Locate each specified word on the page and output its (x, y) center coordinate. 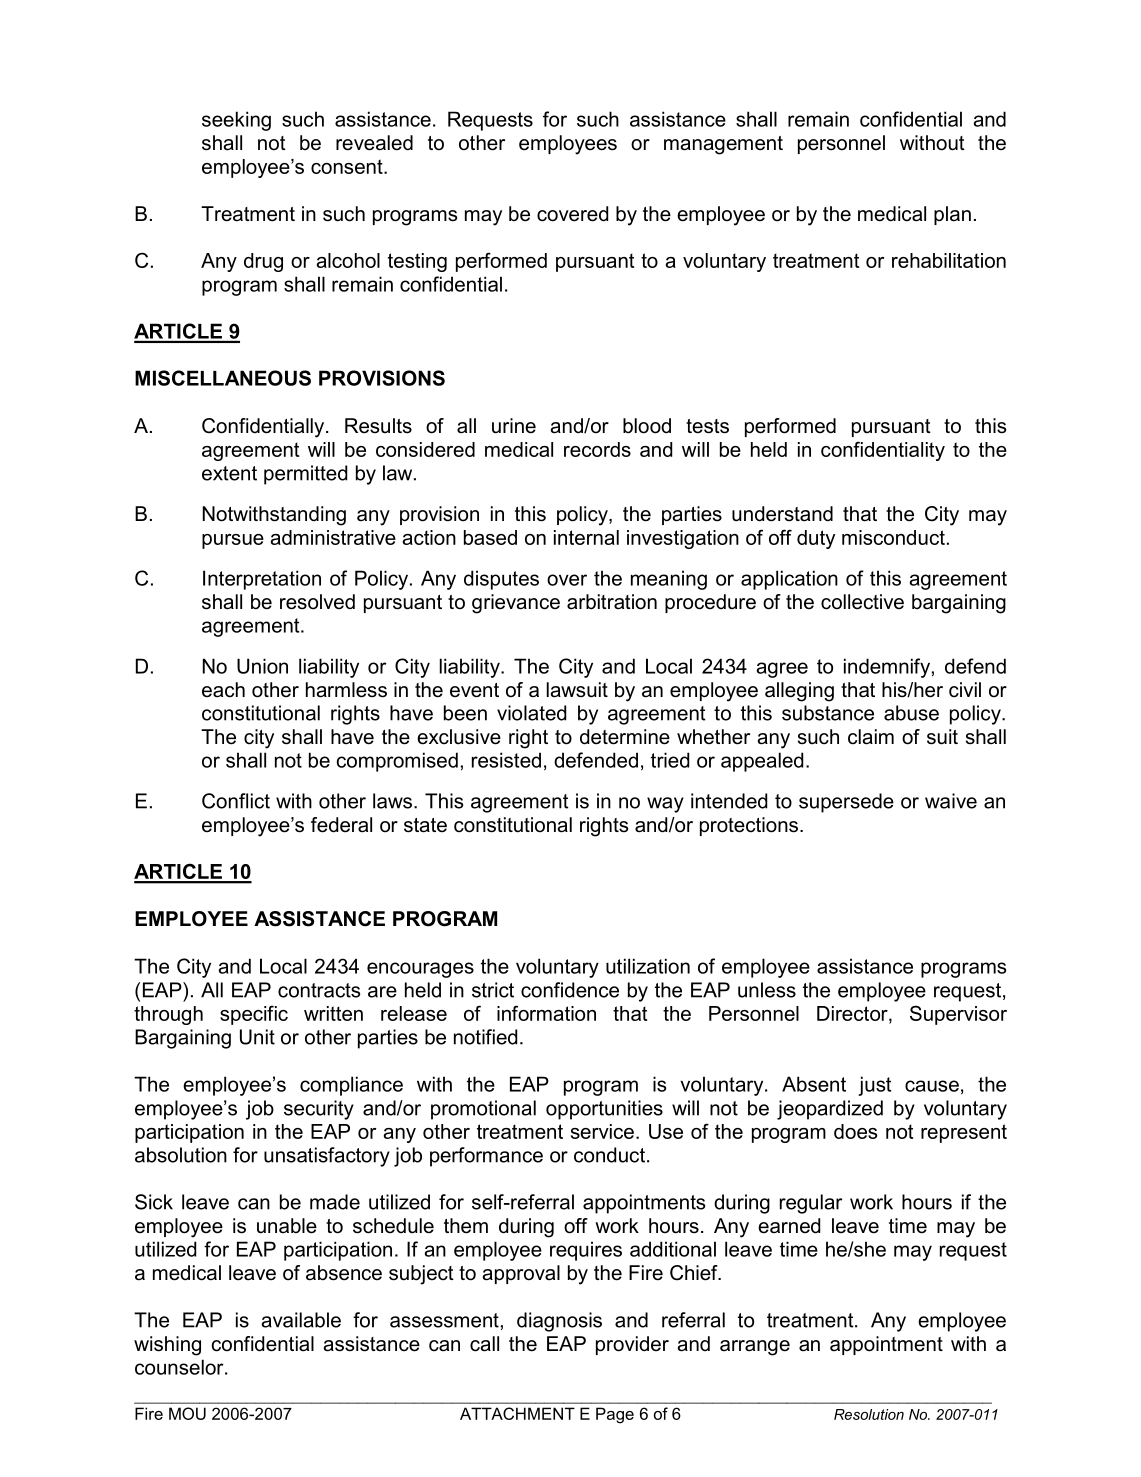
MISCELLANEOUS (223, 378)
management (723, 145)
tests (707, 426)
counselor (180, 1367)
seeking (236, 121)
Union (262, 666)
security (319, 1110)
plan (952, 215)
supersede (846, 803)
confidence (570, 990)
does (856, 1131)
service (602, 1131)
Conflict (236, 801)
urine (514, 426)
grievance (516, 604)
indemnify (887, 668)
